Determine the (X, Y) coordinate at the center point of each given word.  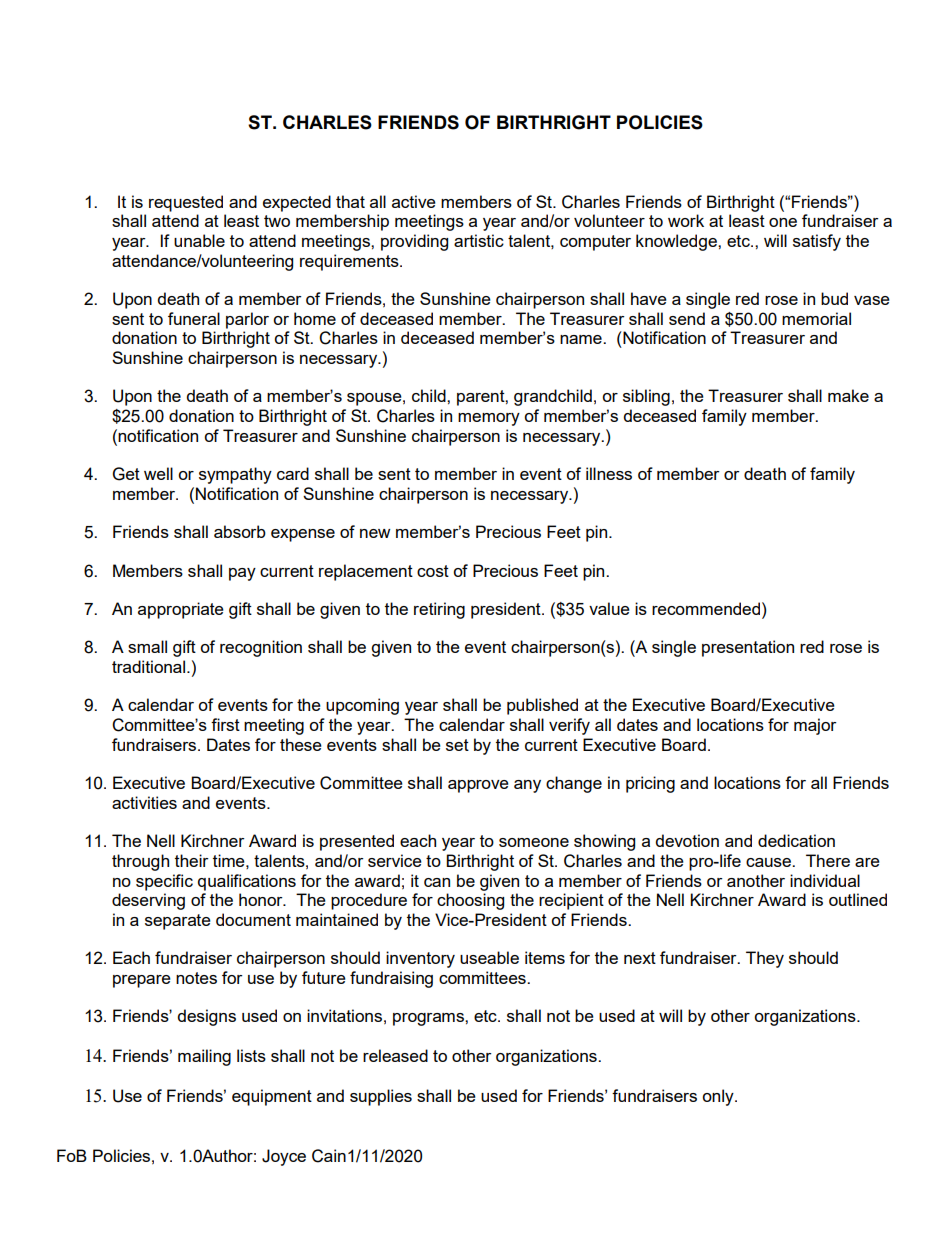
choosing (470, 901)
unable (199, 240)
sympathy (235, 475)
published (542, 706)
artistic (479, 240)
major (815, 726)
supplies (381, 1097)
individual (825, 880)
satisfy (817, 242)
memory (489, 419)
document (253, 919)
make (848, 395)
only (719, 1097)
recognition (261, 648)
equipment (272, 1097)
